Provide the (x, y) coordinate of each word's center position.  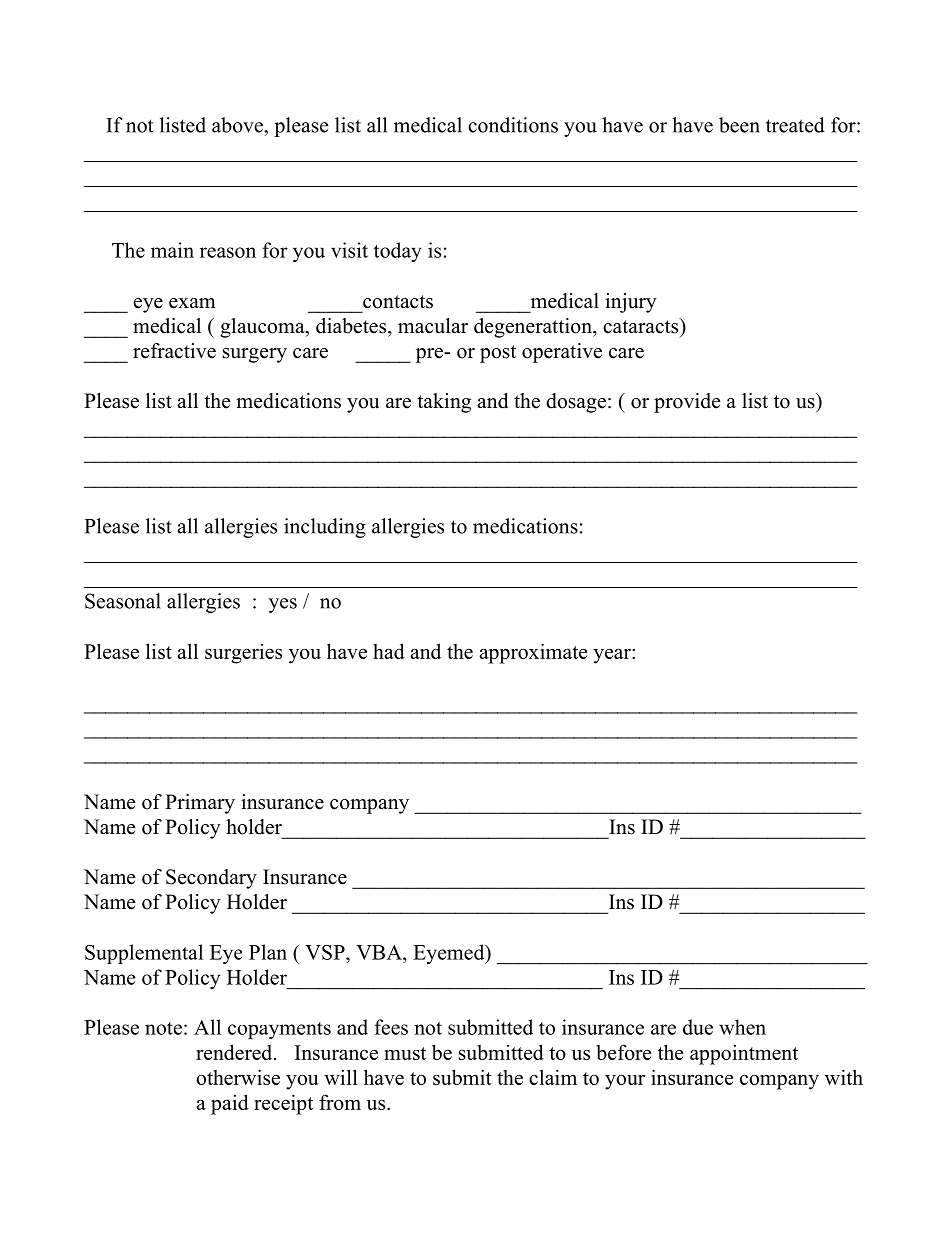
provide (687, 403)
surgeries (243, 654)
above (238, 125)
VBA (380, 952)
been (739, 125)
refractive (174, 351)
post (498, 354)
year (613, 656)
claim (553, 1077)
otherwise (238, 1077)
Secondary (211, 879)
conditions (513, 125)
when (742, 1027)
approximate (533, 653)
